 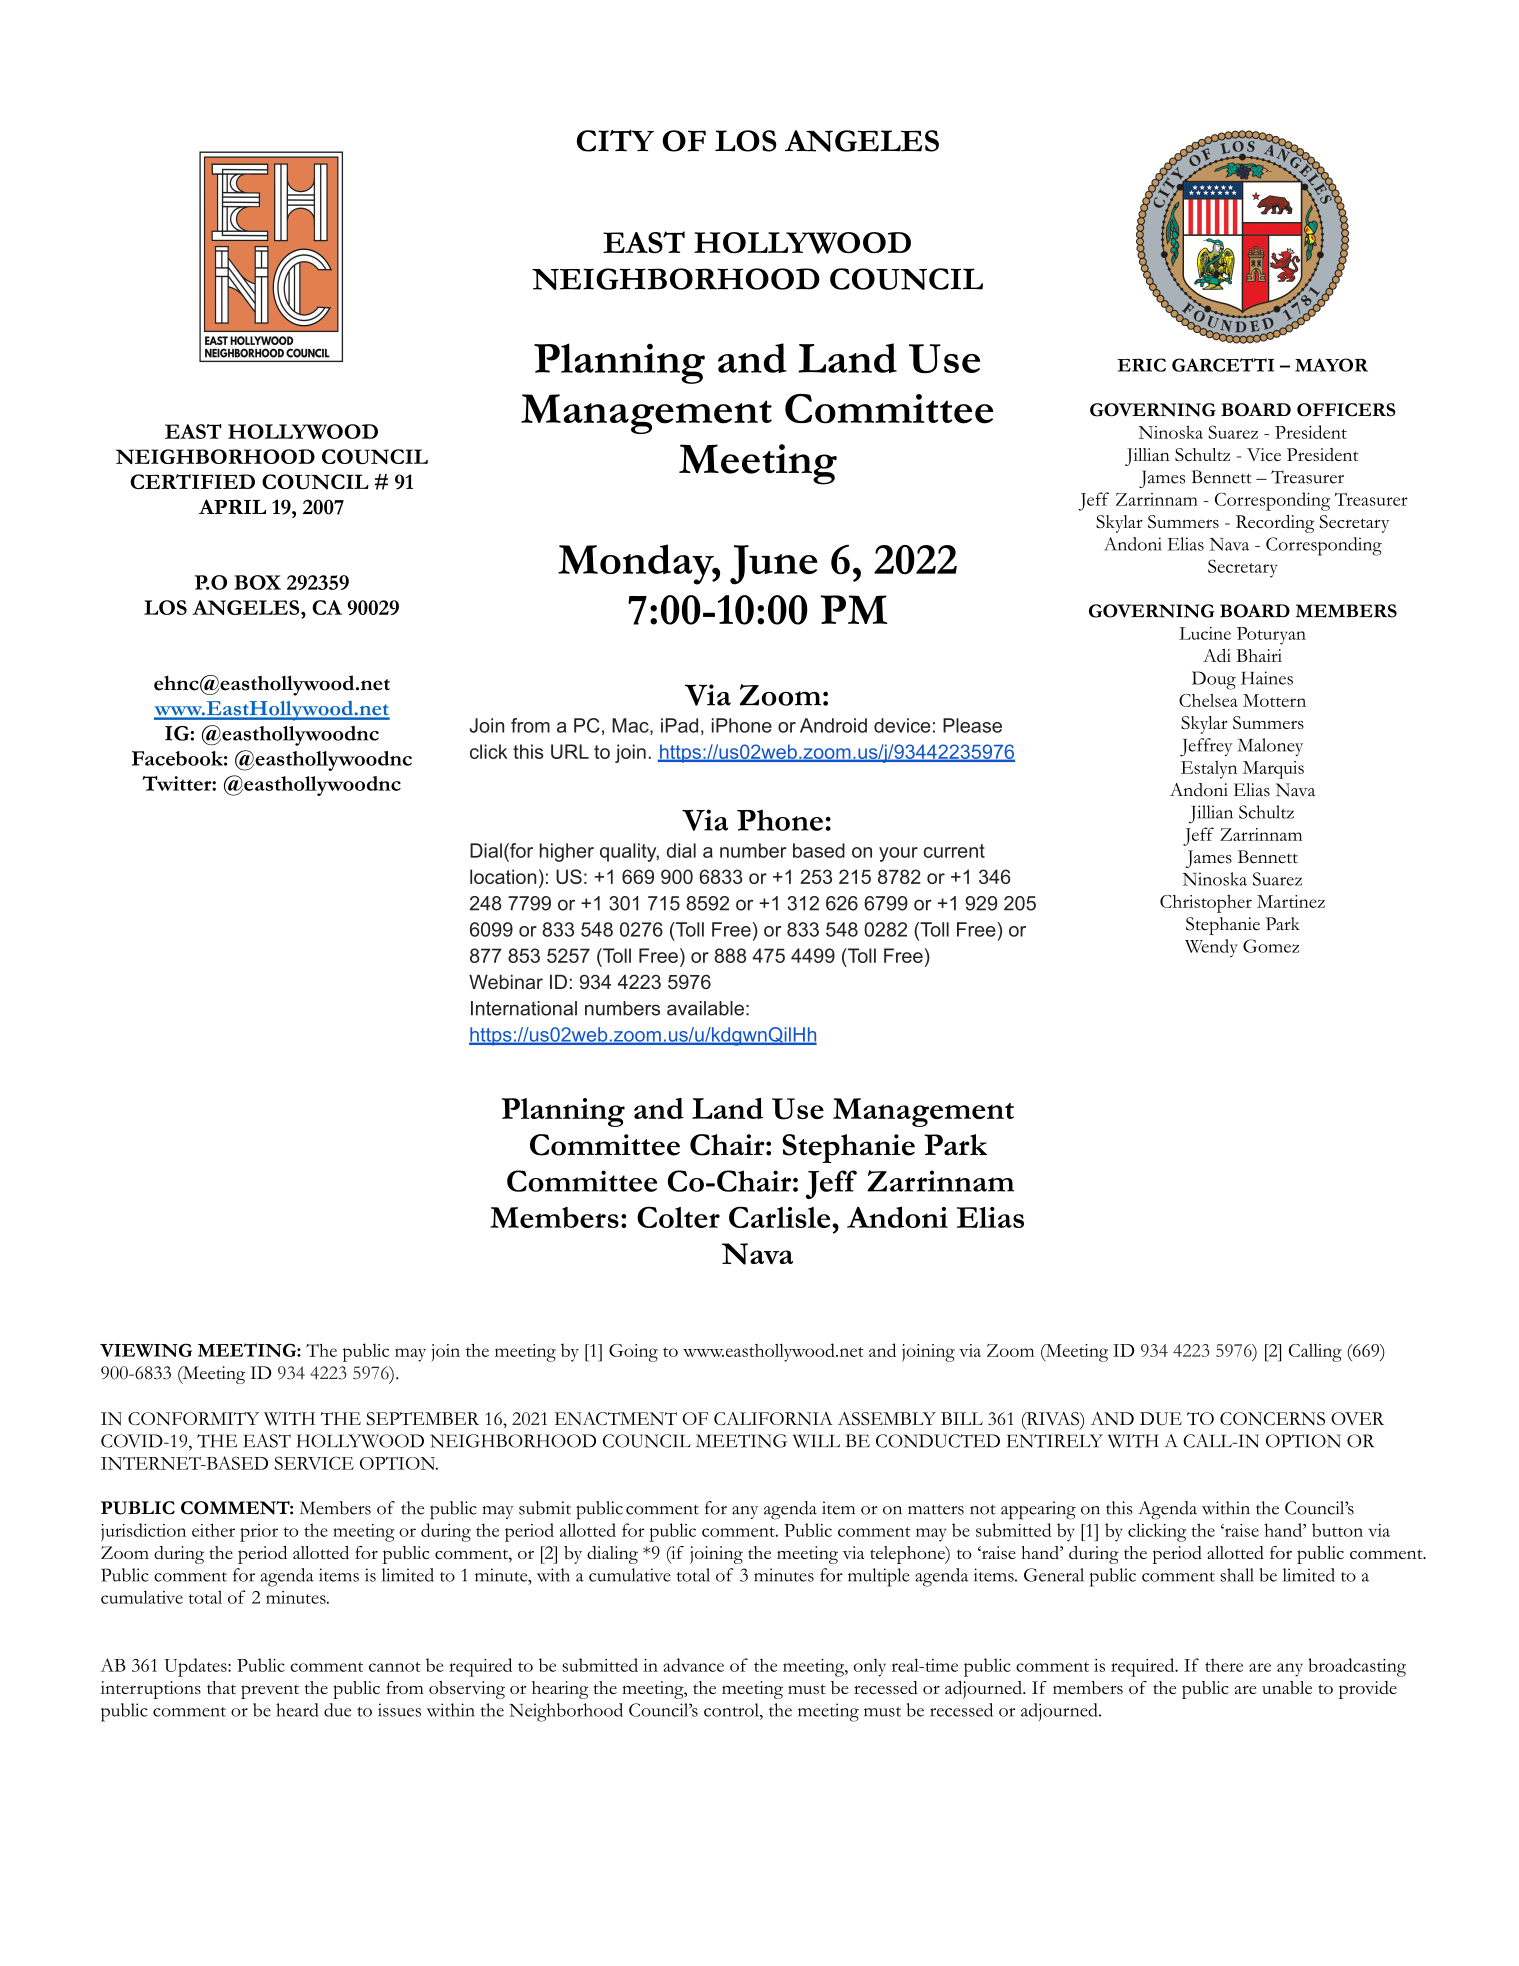 I want to click on BOX, so click(x=257, y=582).
